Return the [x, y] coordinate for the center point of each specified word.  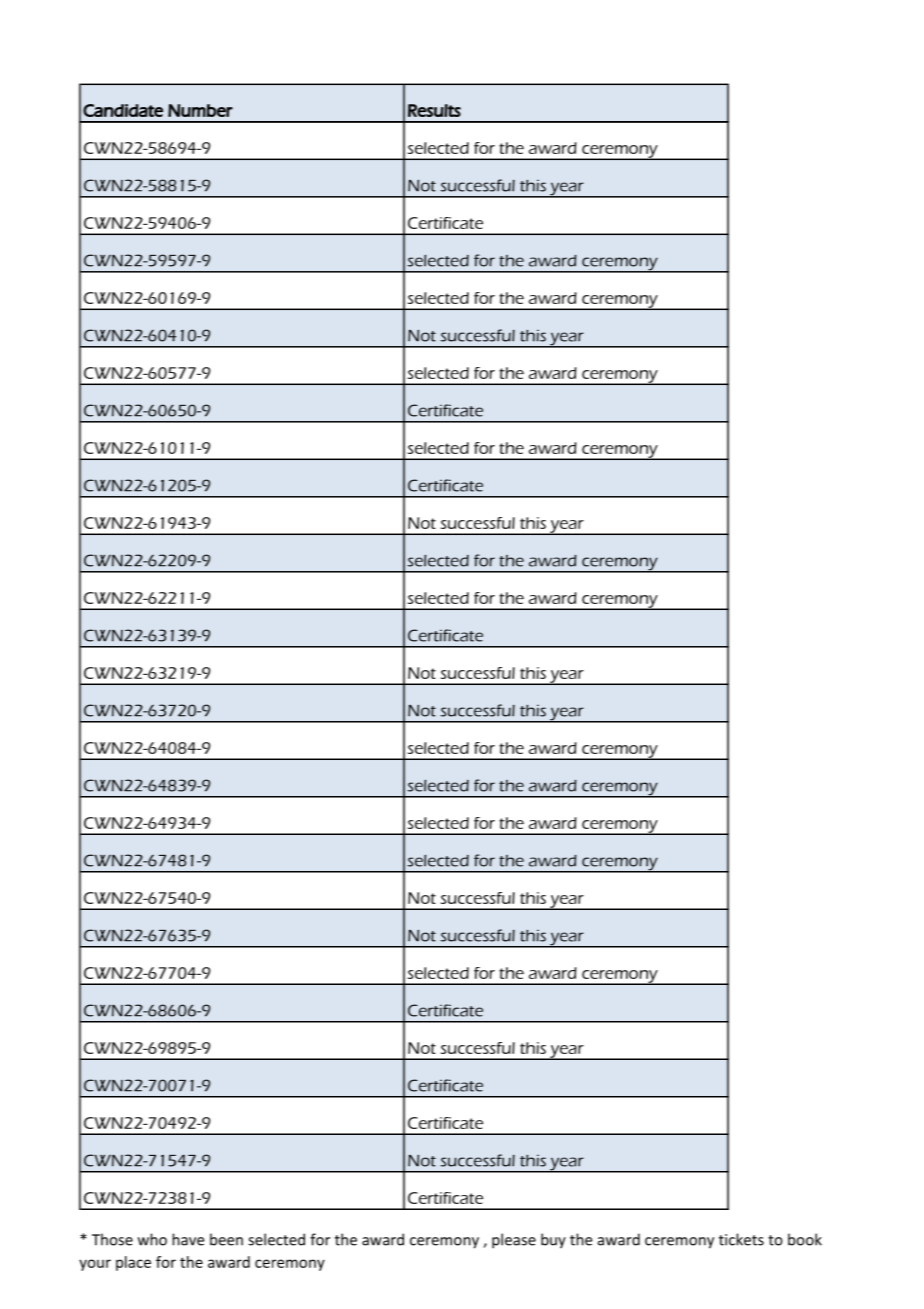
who [152, 1239]
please [514, 1241]
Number [200, 110]
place [133, 1263]
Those [112, 1239]
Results [434, 110]
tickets [741, 1239]
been [226, 1239]
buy [553, 1241]
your [95, 1265]
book [805, 1239]
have [188, 1239]
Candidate [123, 110]
